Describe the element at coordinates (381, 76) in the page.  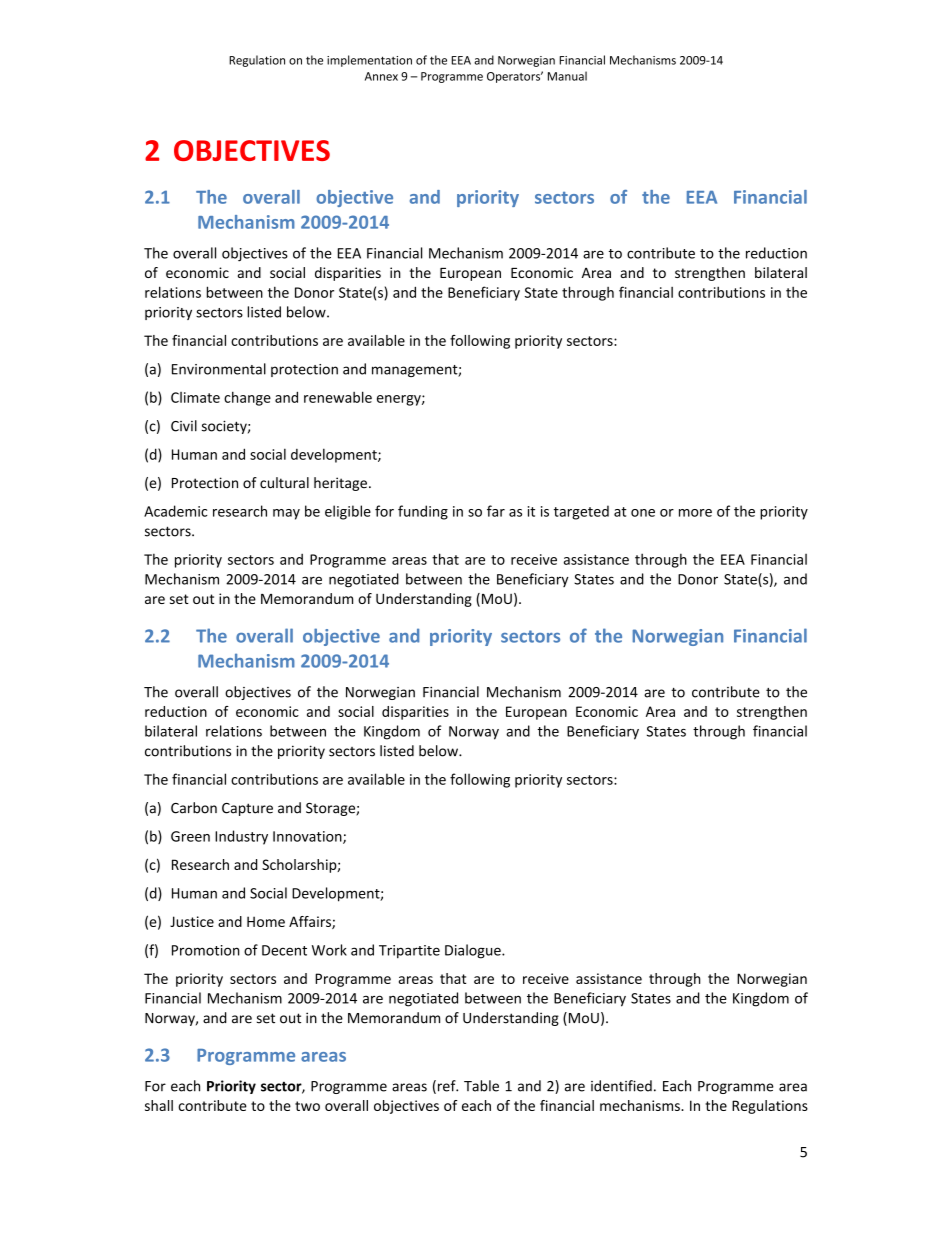
I see `Annex` at that location.
